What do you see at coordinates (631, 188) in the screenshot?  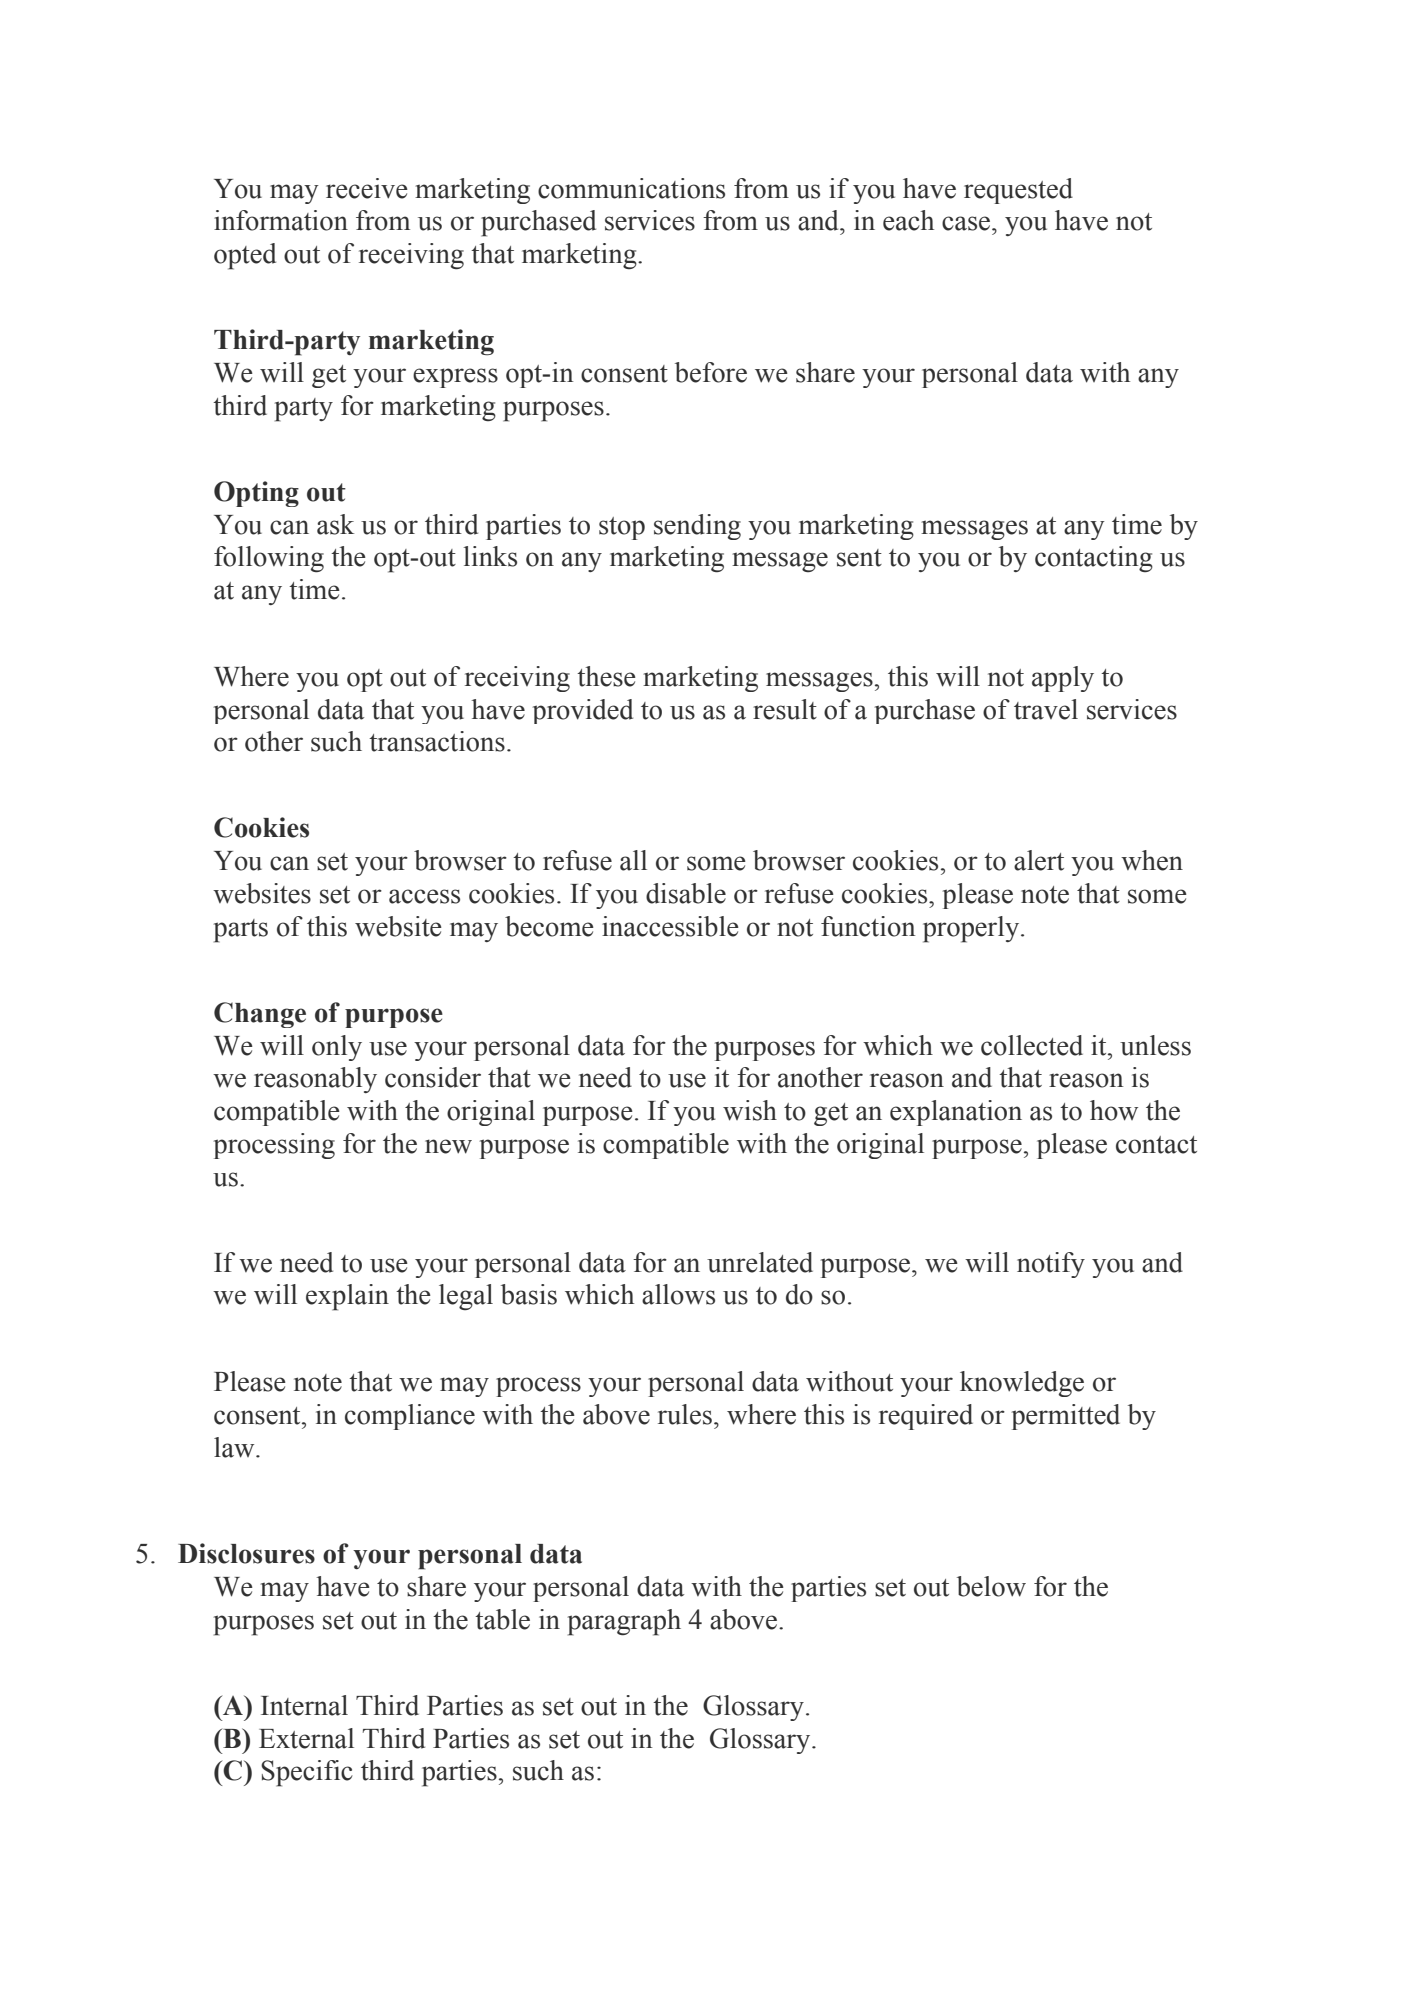 I see `communications` at bounding box center [631, 188].
